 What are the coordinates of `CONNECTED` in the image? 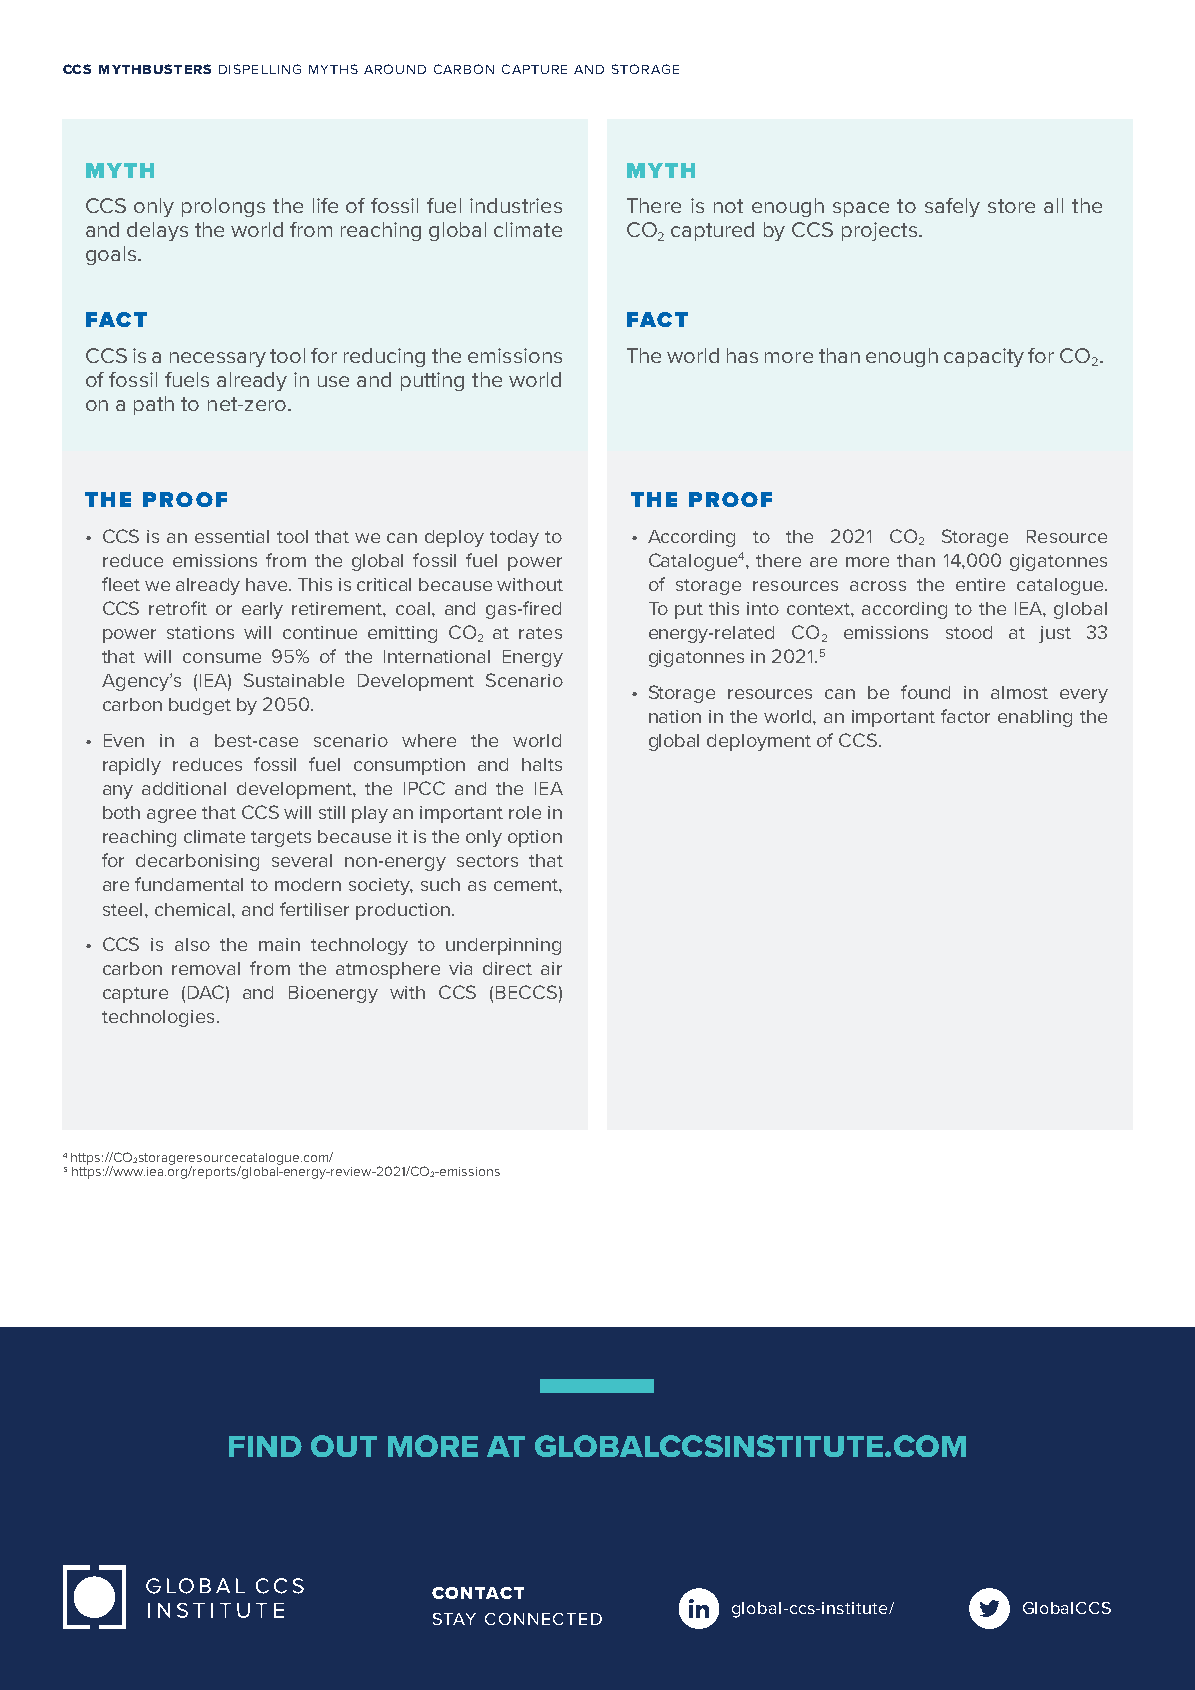 It's located at (543, 1619).
